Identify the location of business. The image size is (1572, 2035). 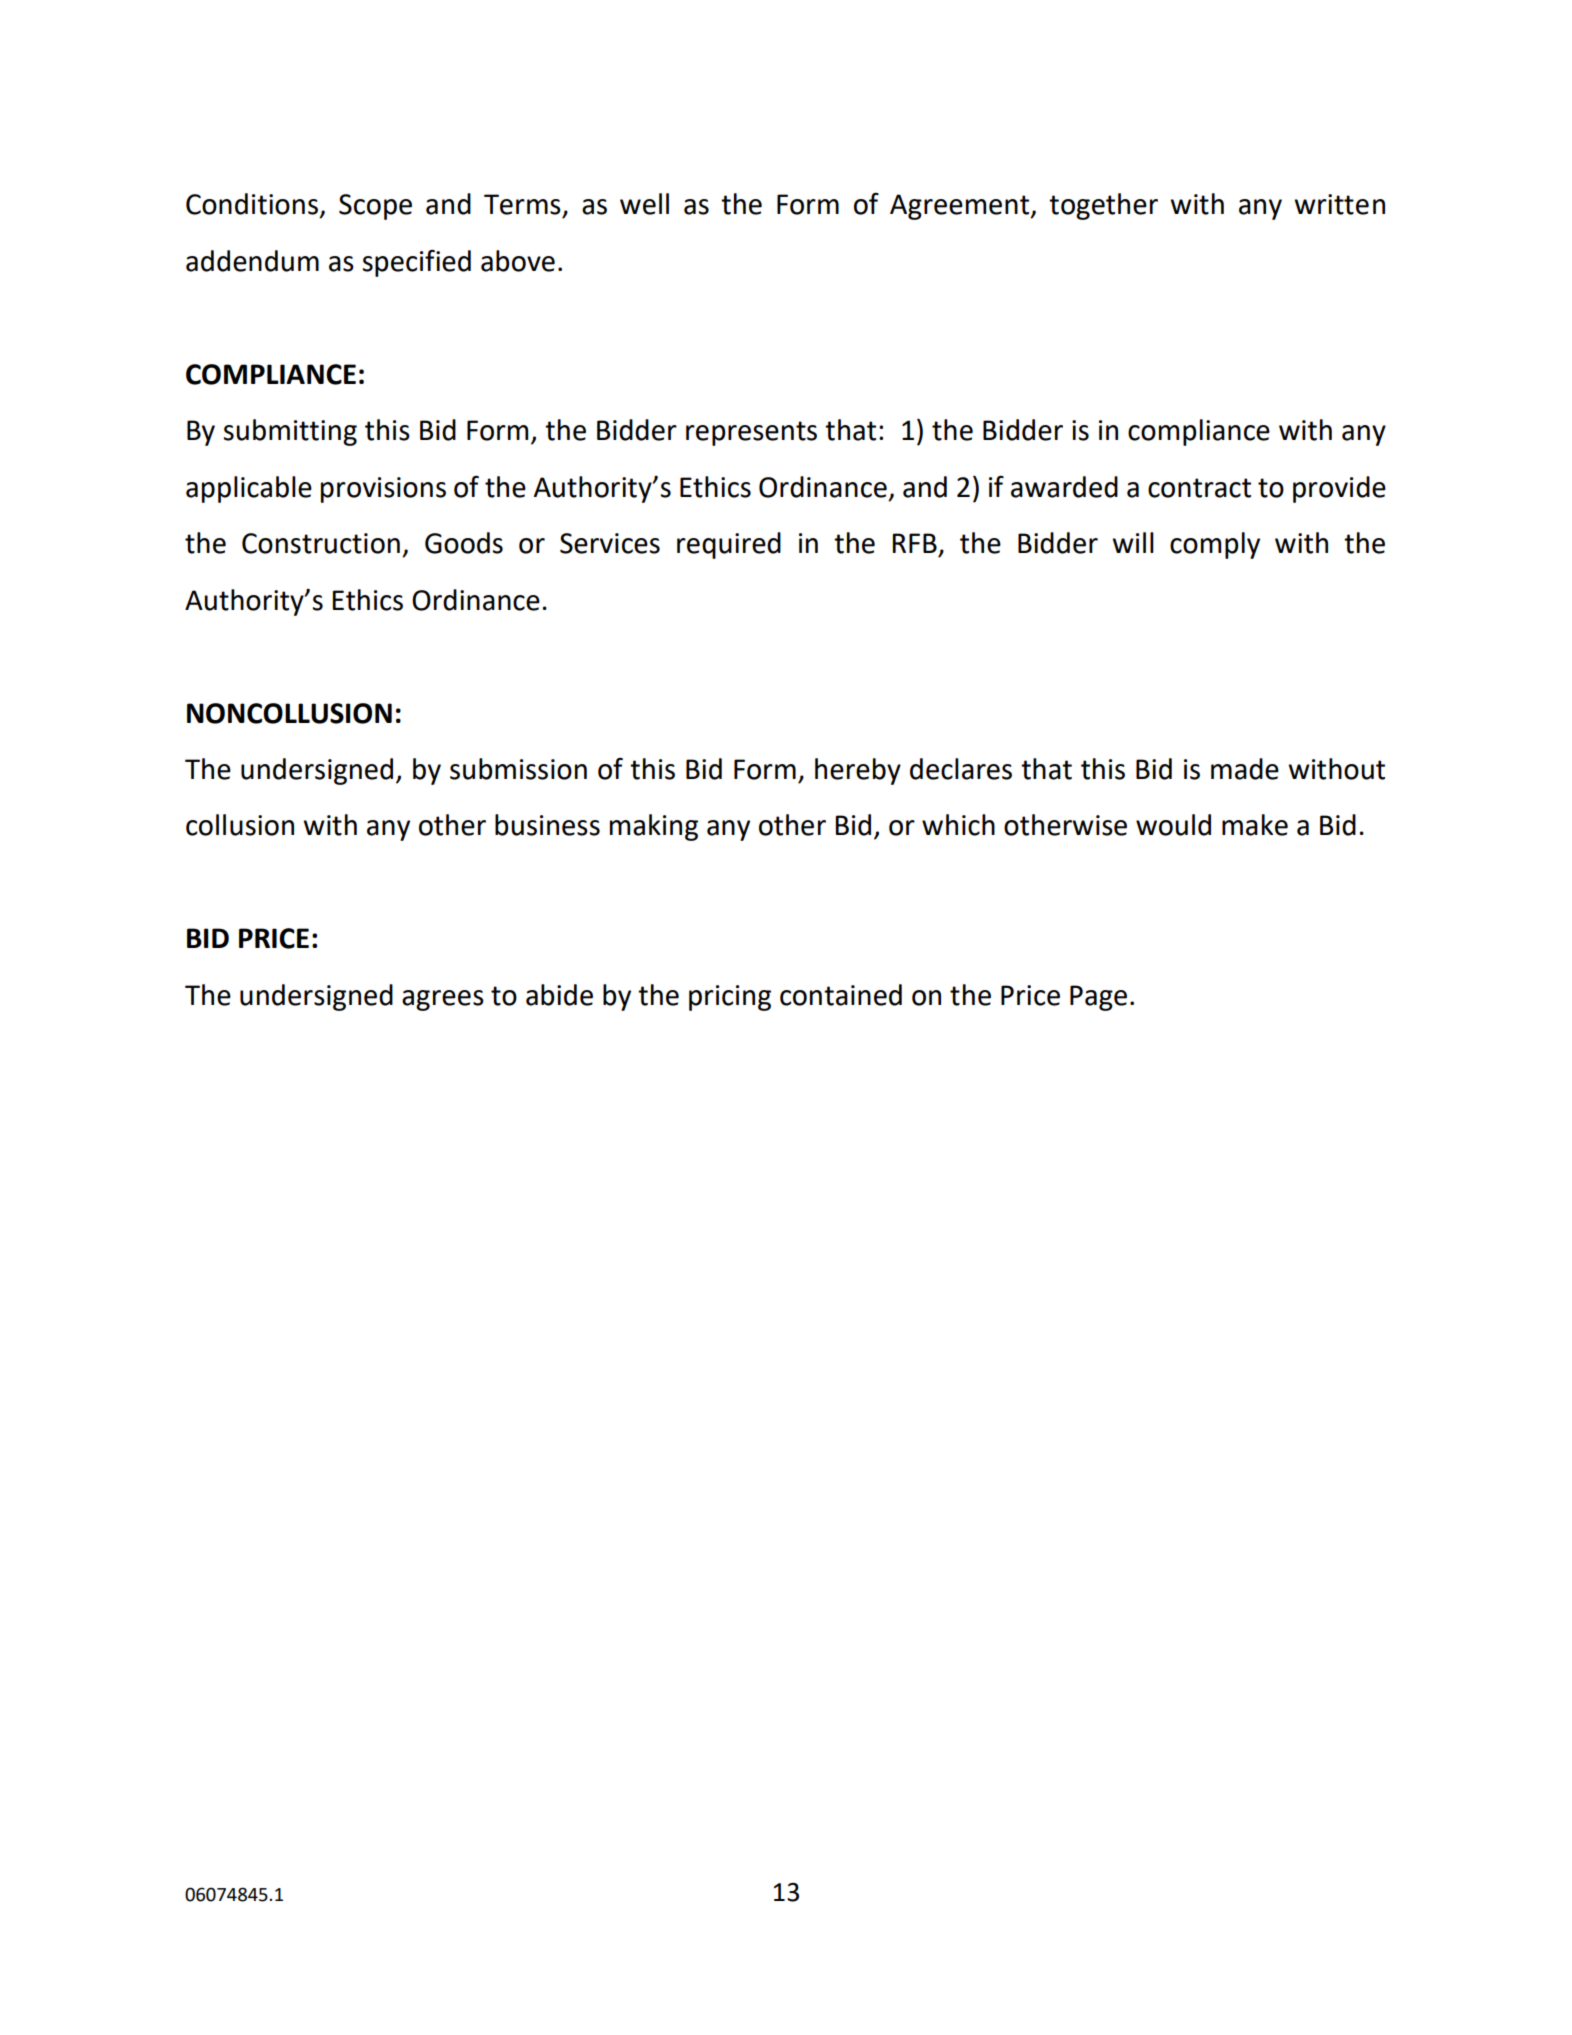
(547, 825).
